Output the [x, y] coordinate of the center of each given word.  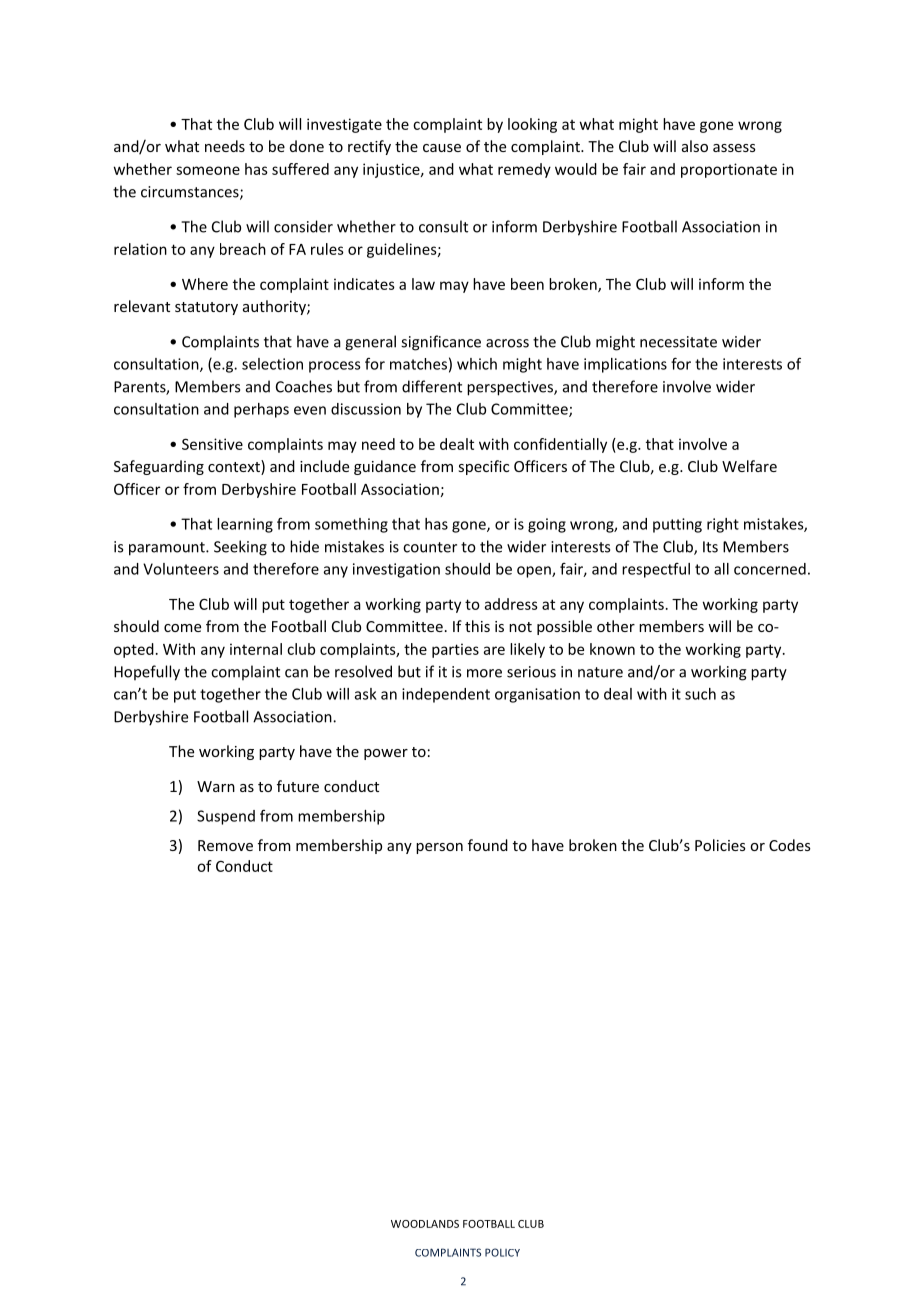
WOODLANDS [425, 1224]
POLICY [502, 1252]
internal [256, 649]
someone [208, 170]
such [700, 694]
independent [446, 695]
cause [442, 148]
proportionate [729, 170]
